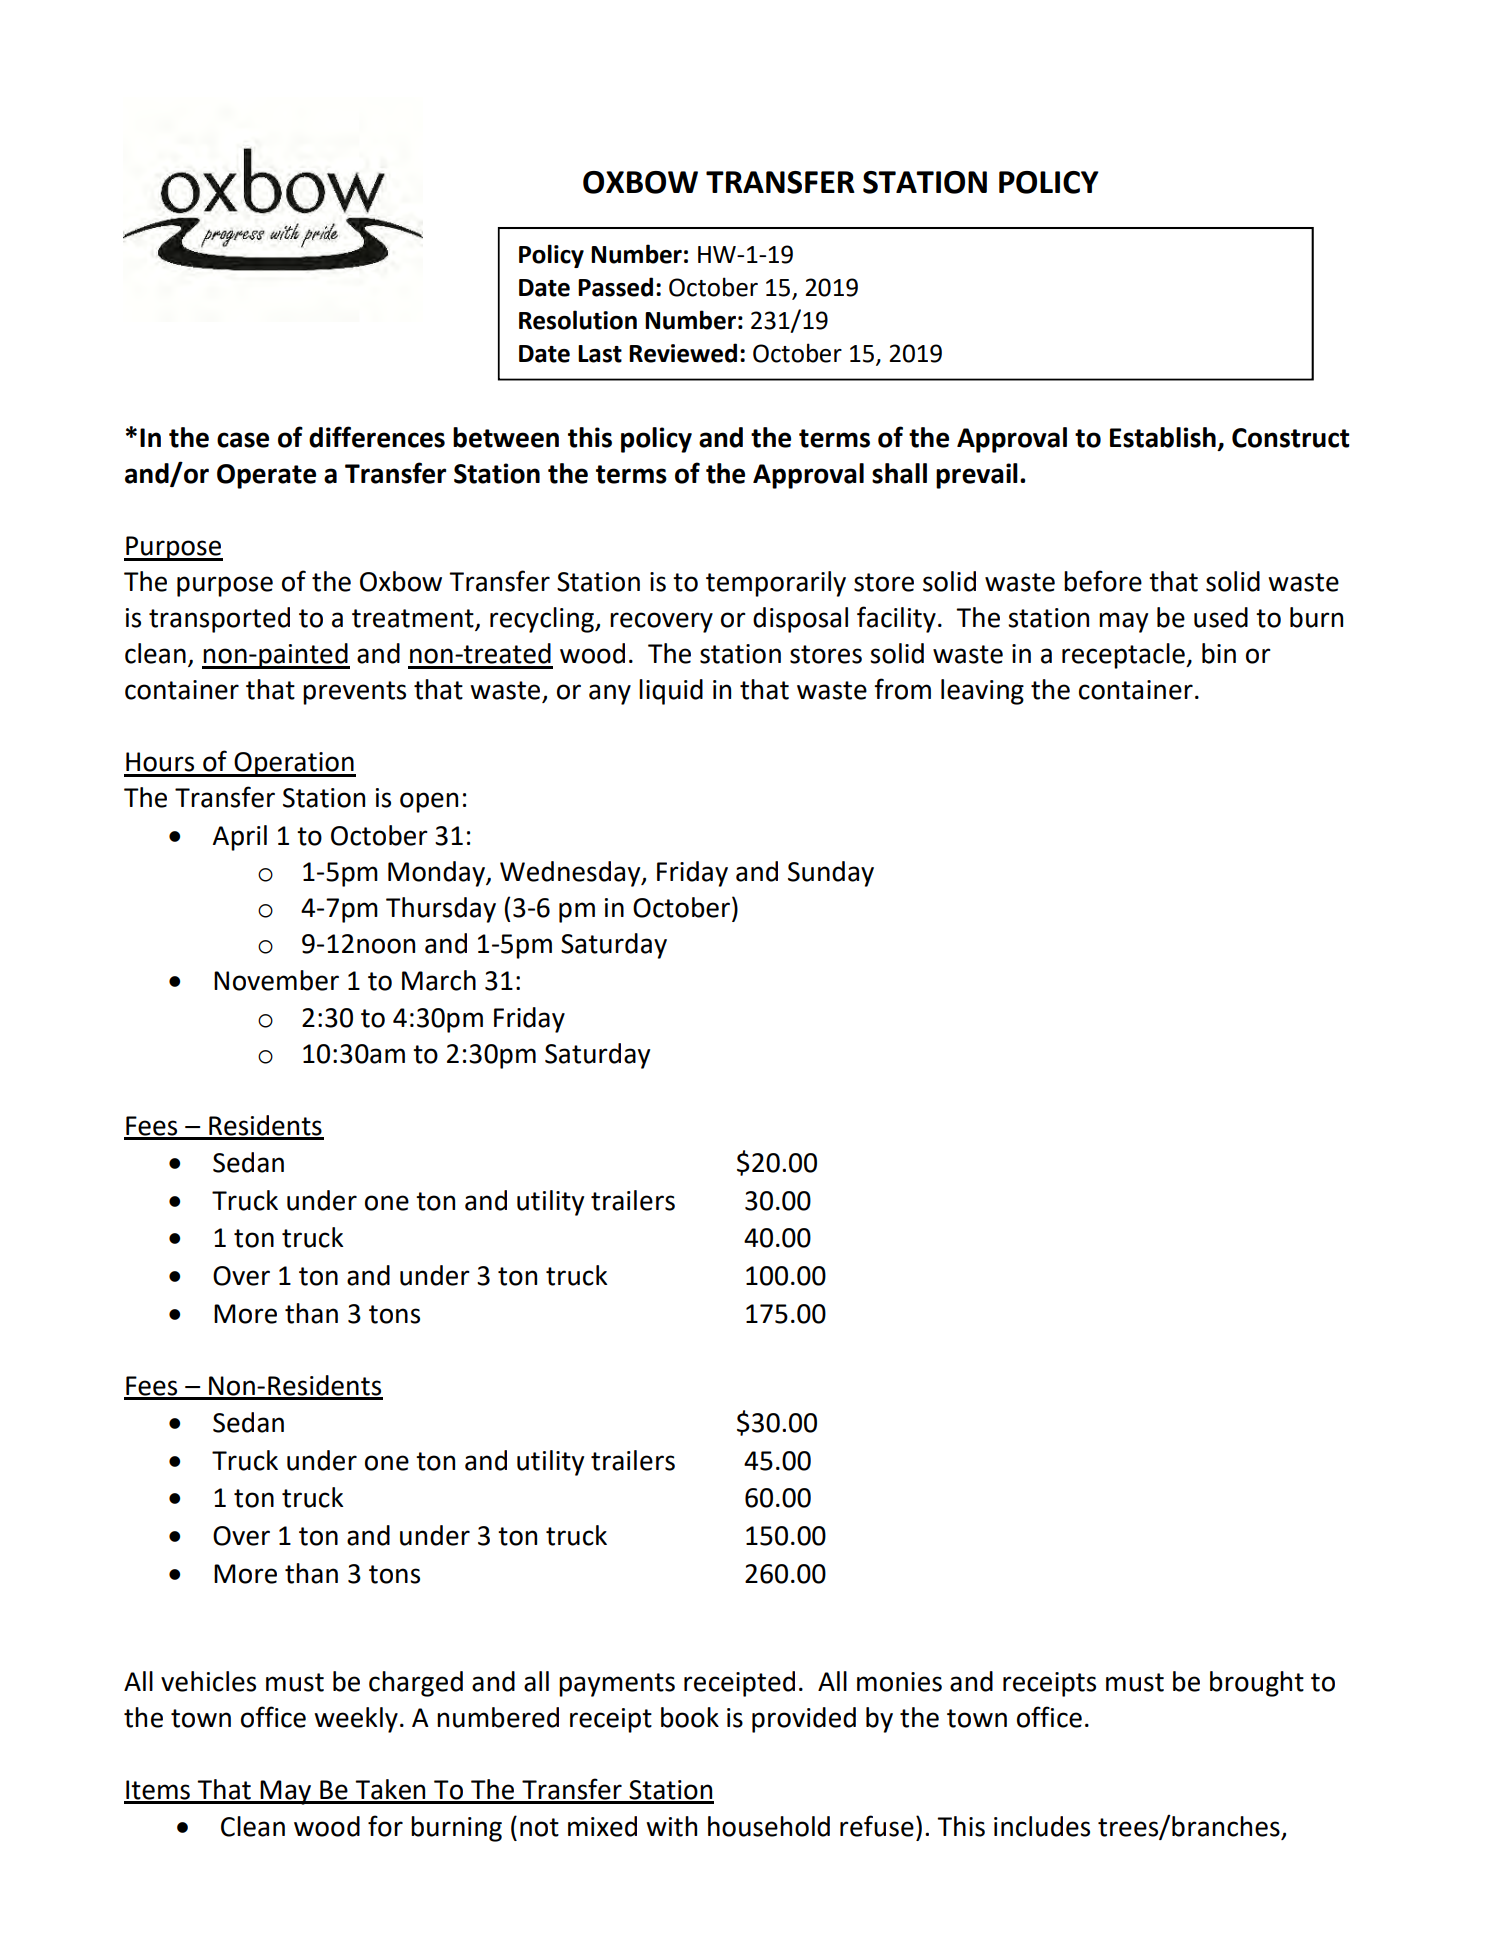 The width and height of the image is (1506, 1948). Describe the element at coordinates (683, 353) in the image. I see `Reviewed` at that location.
